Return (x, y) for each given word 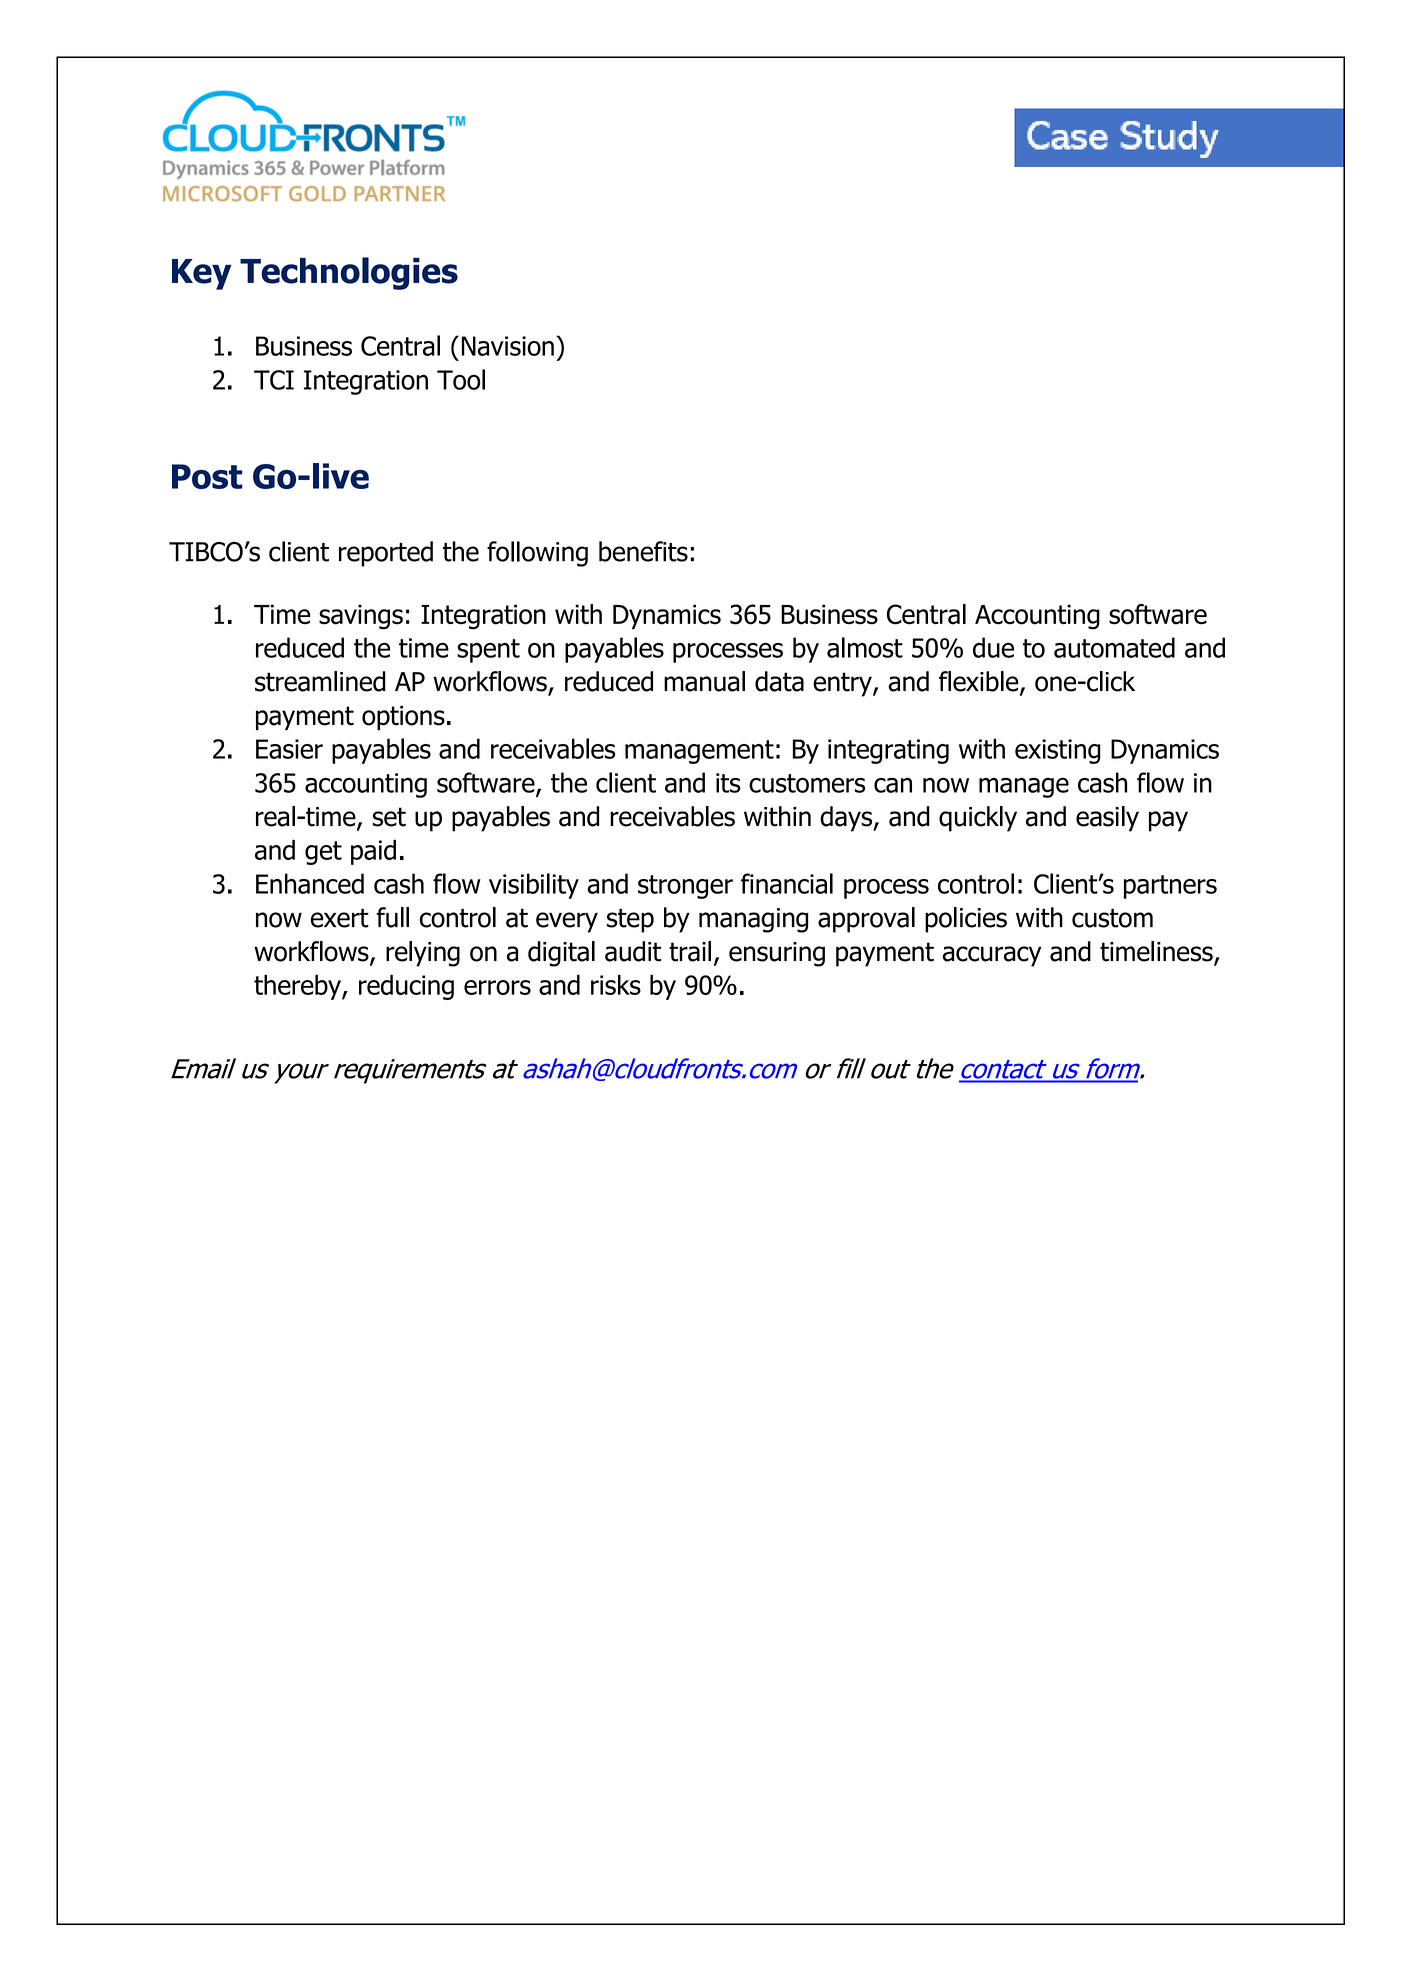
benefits (643, 551)
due (993, 647)
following (537, 554)
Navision (507, 346)
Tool (461, 379)
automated (1114, 647)
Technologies (349, 273)
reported (386, 554)
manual (704, 681)
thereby (298, 987)
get (323, 853)
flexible (980, 682)
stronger (685, 887)
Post (207, 476)
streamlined (320, 681)
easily (1107, 819)
